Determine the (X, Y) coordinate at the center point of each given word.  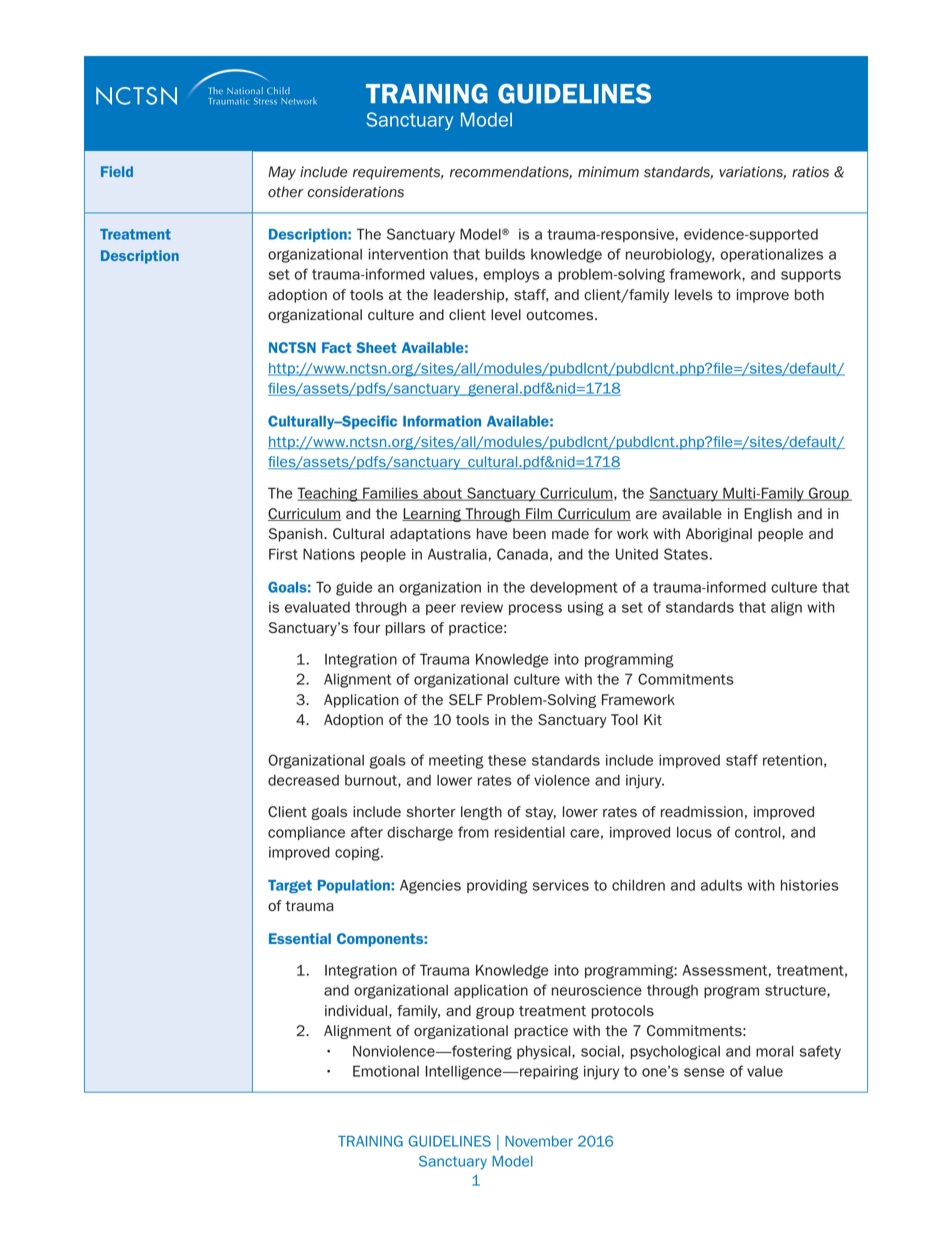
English (768, 515)
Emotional (386, 1071)
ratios (810, 172)
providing (497, 887)
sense (704, 1072)
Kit (653, 720)
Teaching (328, 494)
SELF (466, 699)
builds (505, 254)
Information (442, 421)
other (286, 192)
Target (290, 887)
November (539, 1141)
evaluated (317, 607)
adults (721, 885)
